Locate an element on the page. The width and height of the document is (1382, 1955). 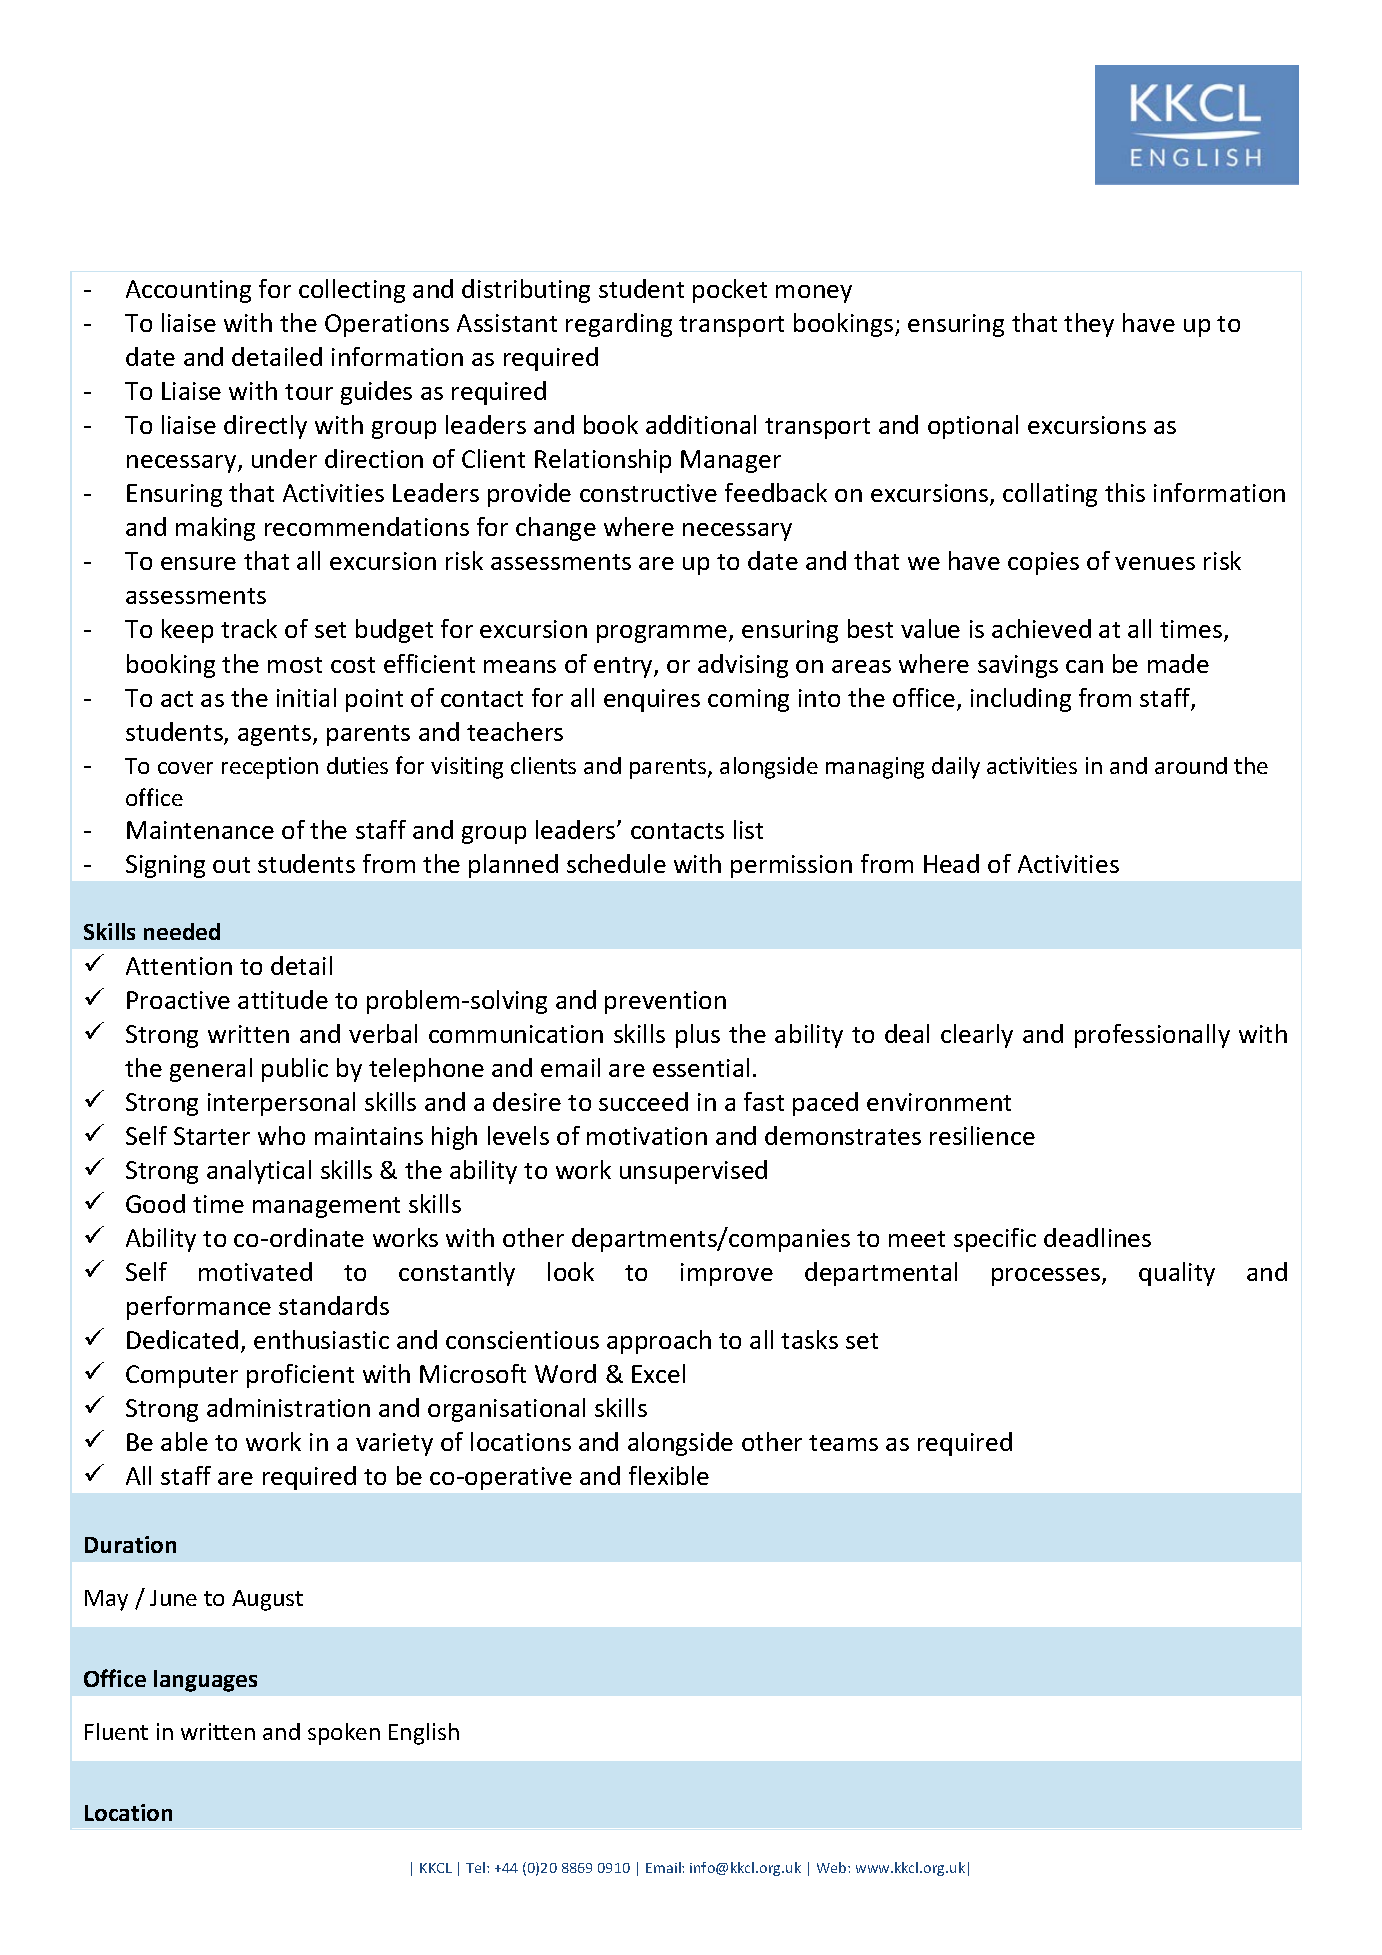
Web is located at coordinates (833, 1867).
